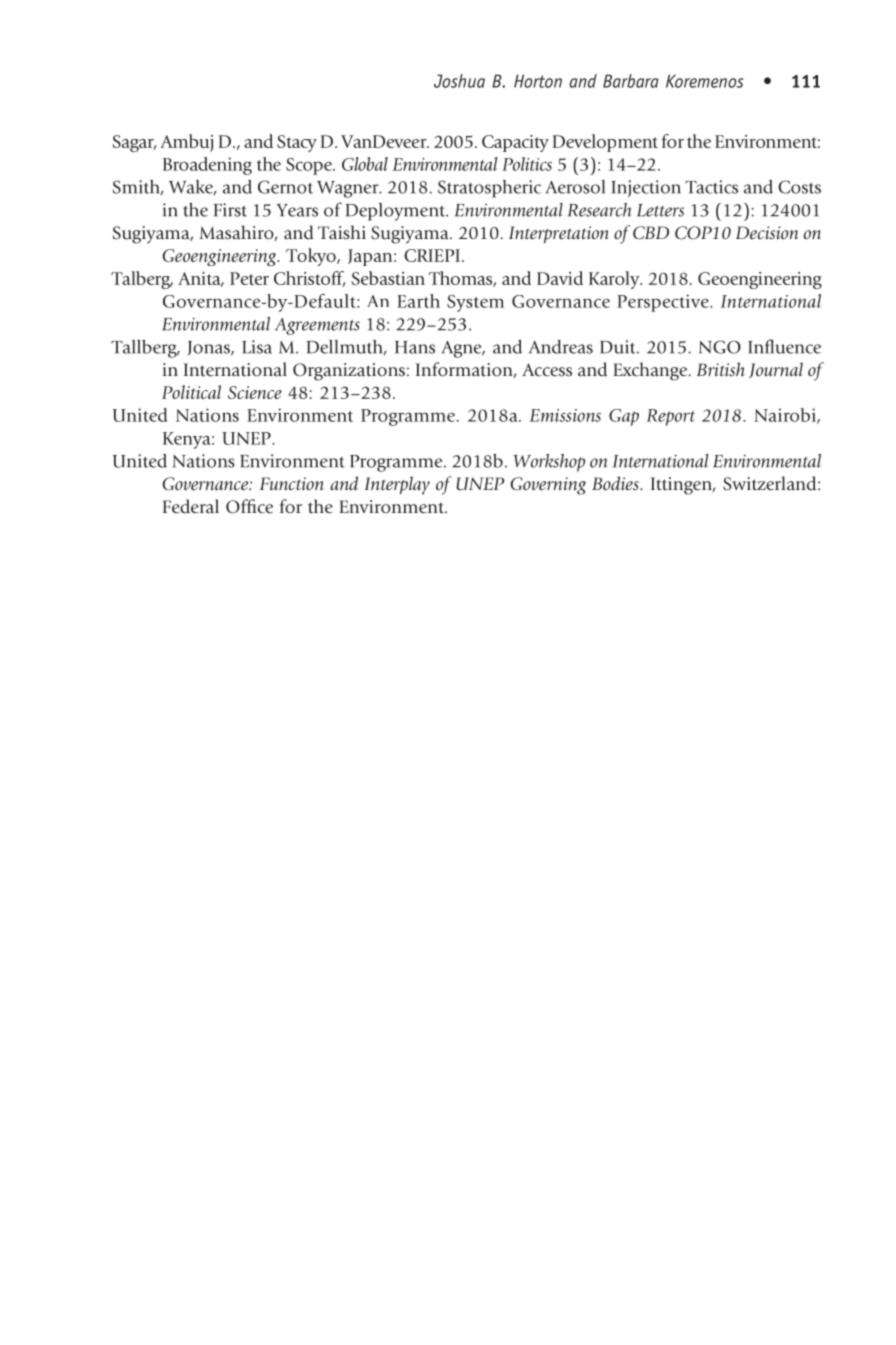  Describe the element at coordinates (547, 370) in the screenshot. I see `Access` at that location.
